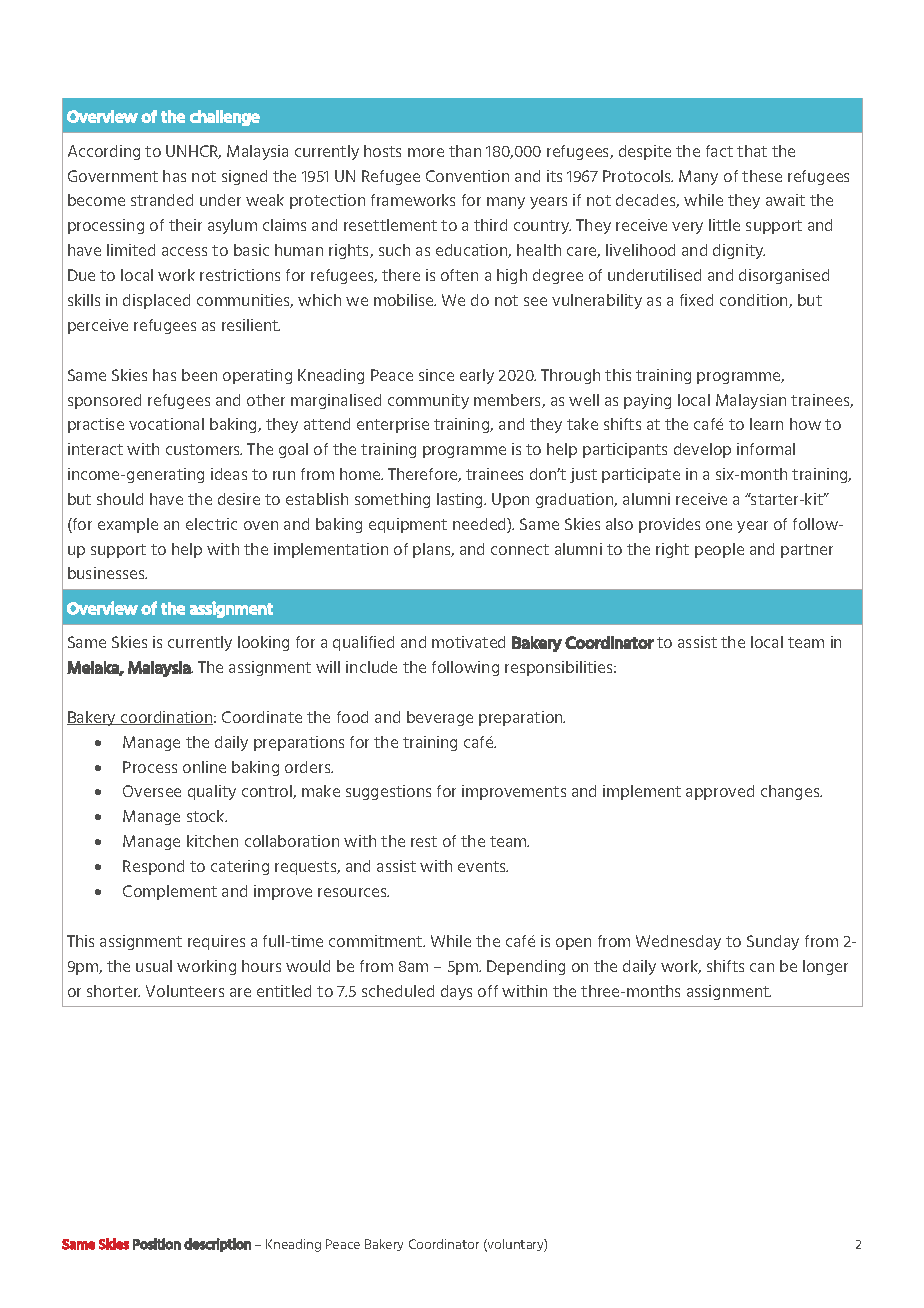 This image has height=1308, width=924. I want to click on events, so click(483, 866).
